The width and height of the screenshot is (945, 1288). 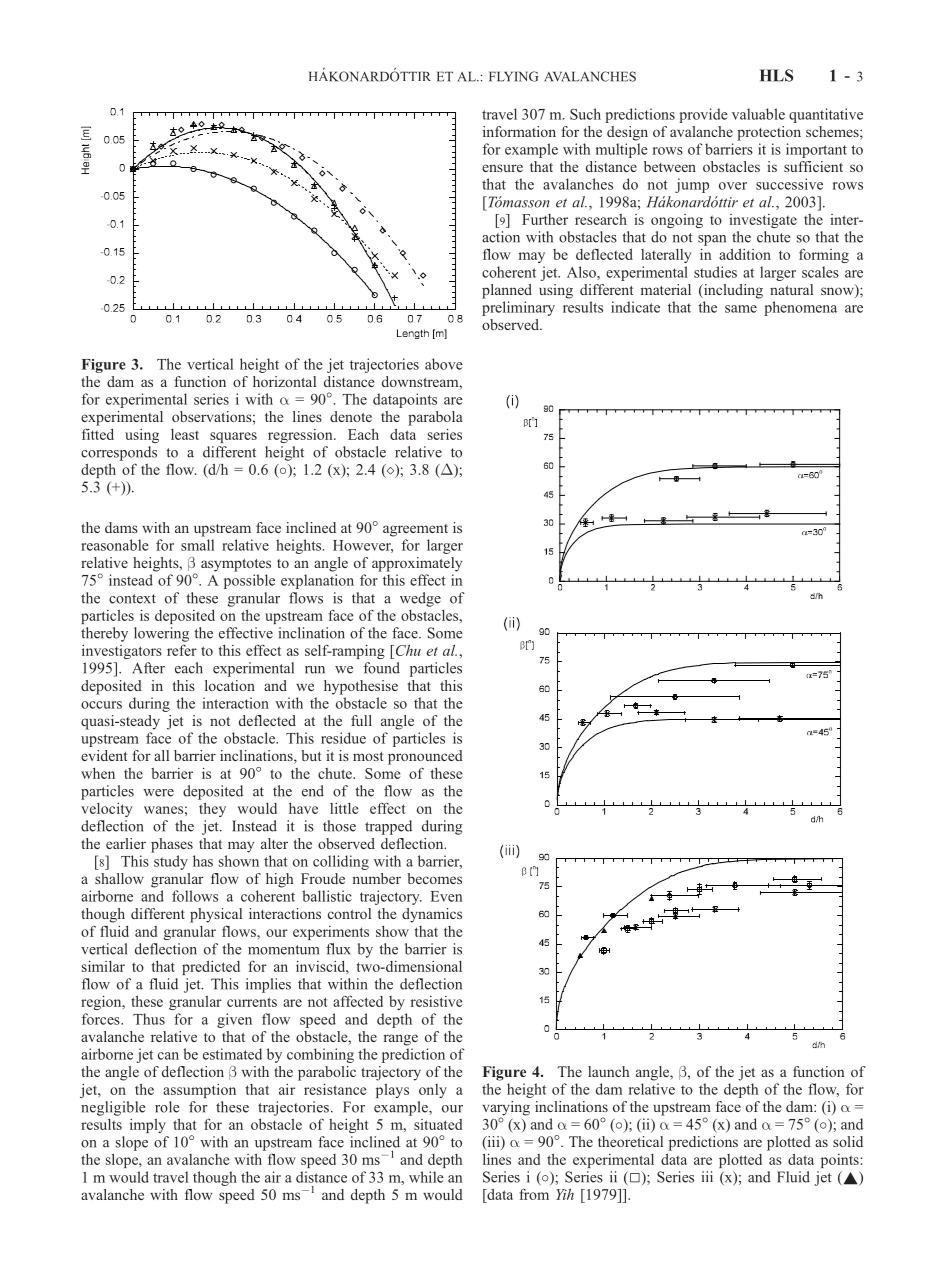 I want to click on pronounced, so click(x=425, y=757).
